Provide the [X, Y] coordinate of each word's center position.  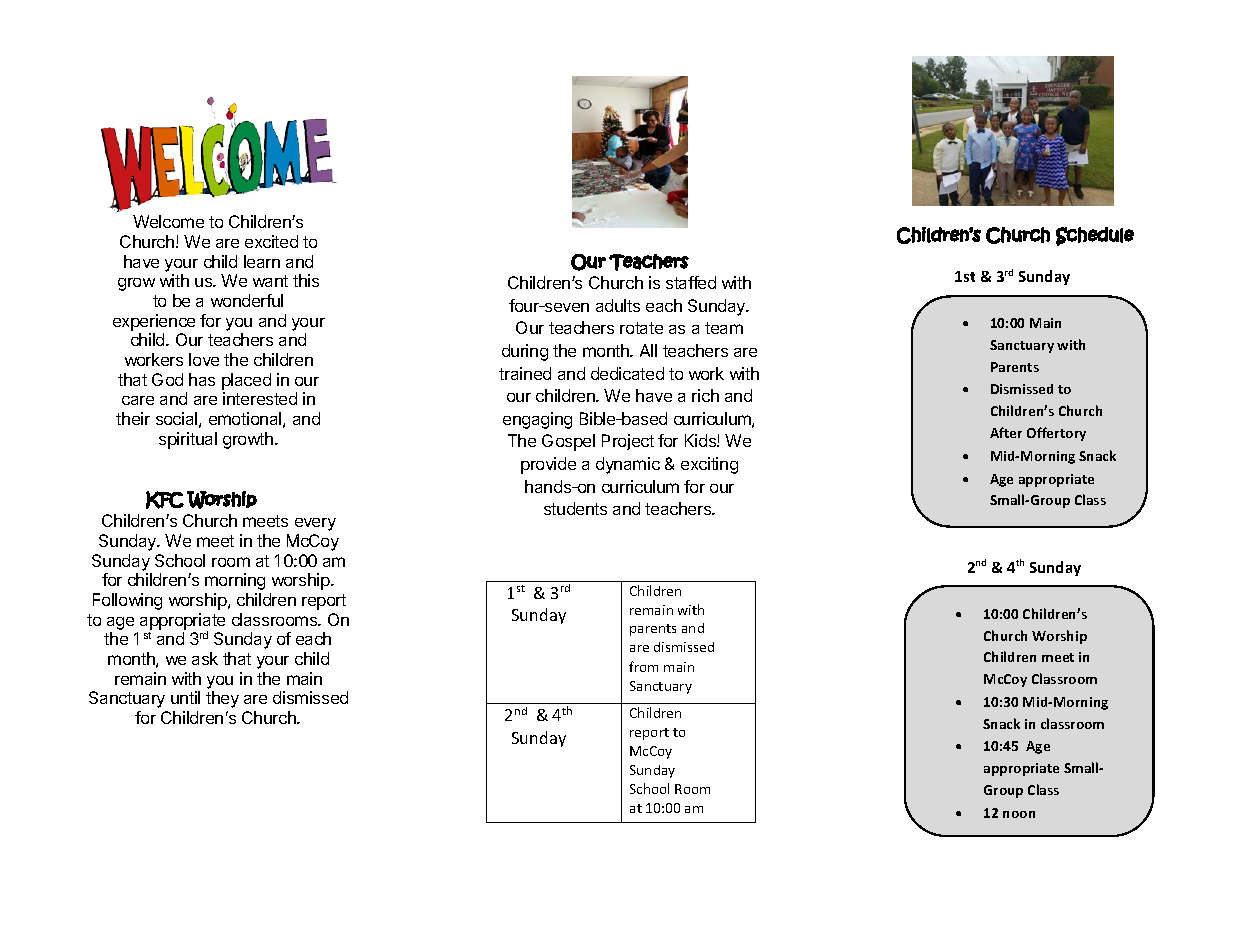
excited [271, 241]
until [185, 697]
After [1006, 432]
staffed [691, 282]
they [222, 699]
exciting [709, 465]
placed [246, 381]
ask [205, 658]
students [575, 508]
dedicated [627, 373]
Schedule [1095, 236]
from [643, 666]
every [315, 524]
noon [1019, 814]
